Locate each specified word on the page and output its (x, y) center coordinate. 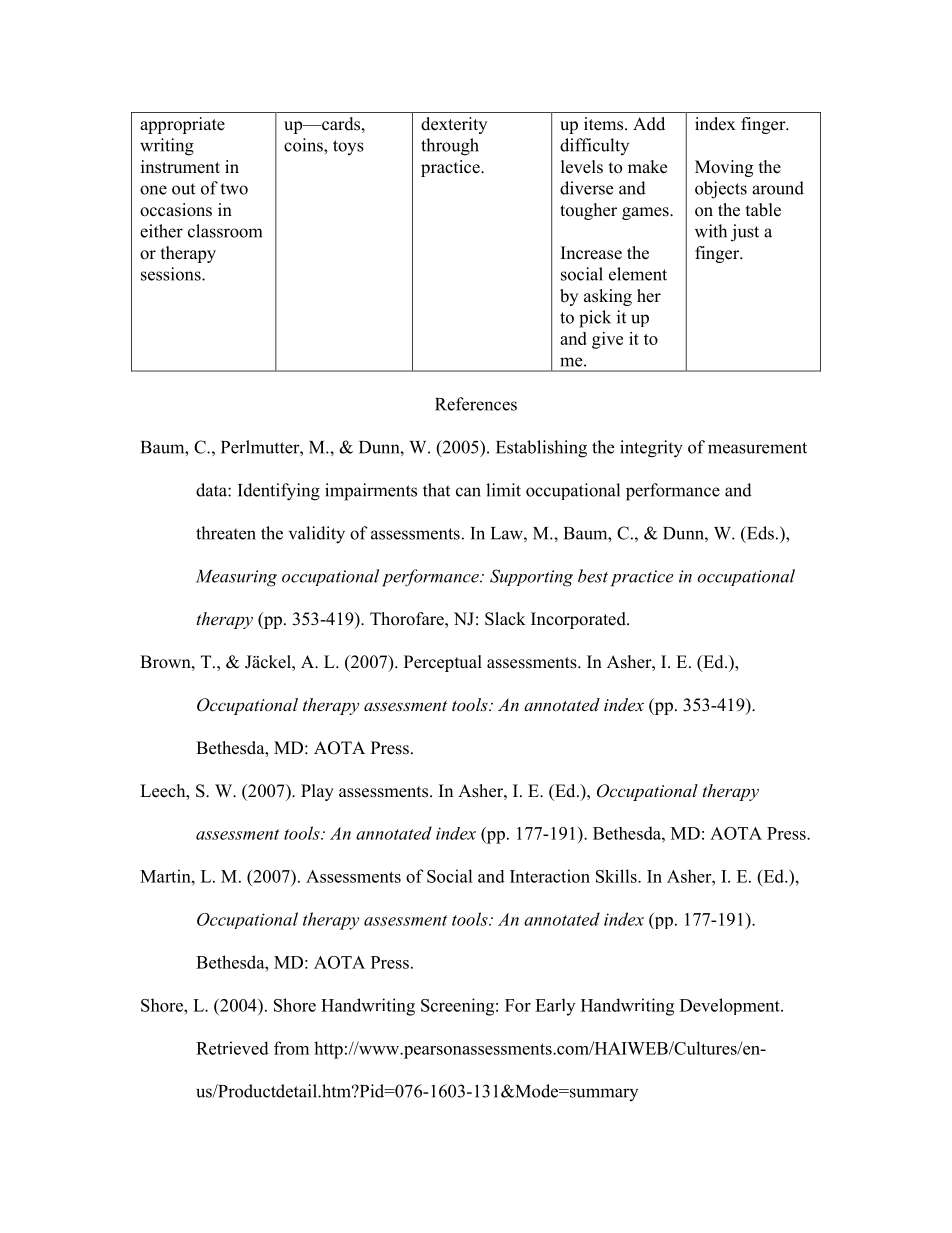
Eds (759, 534)
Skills (617, 876)
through (450, 147)
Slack (505, 619)
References (476, 404)
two (234, 189)
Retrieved (232, 1048)
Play (317, 792)
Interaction (550, 876)
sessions (172, 274)
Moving (724, 168)
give (607, 340)
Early (555, 1007)
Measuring (236, 578)
